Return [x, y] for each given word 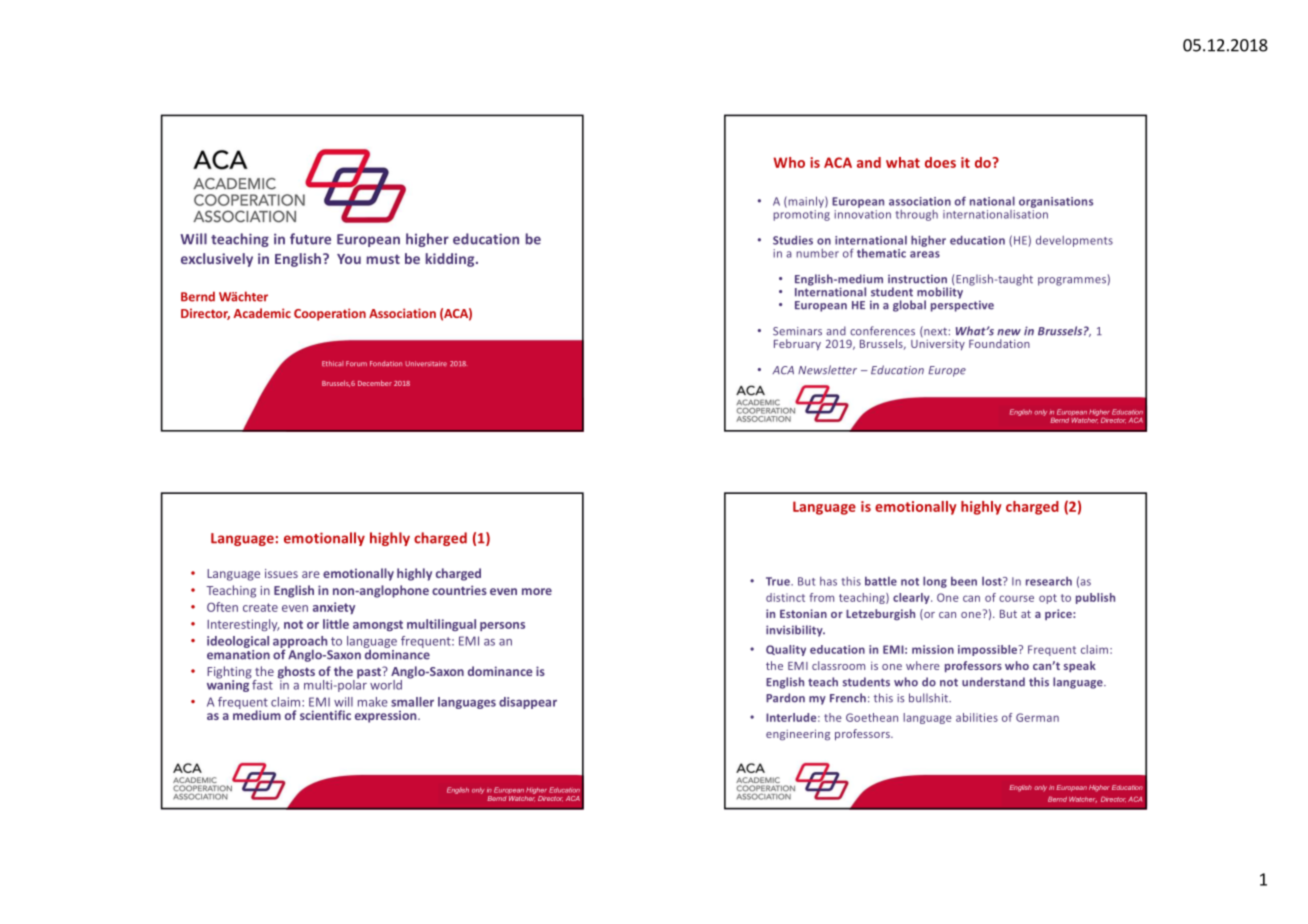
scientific [325, 715]
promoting [801, 214]
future [310, 239]
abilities [977, 717]
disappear [528, 703]
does [940, 162]
